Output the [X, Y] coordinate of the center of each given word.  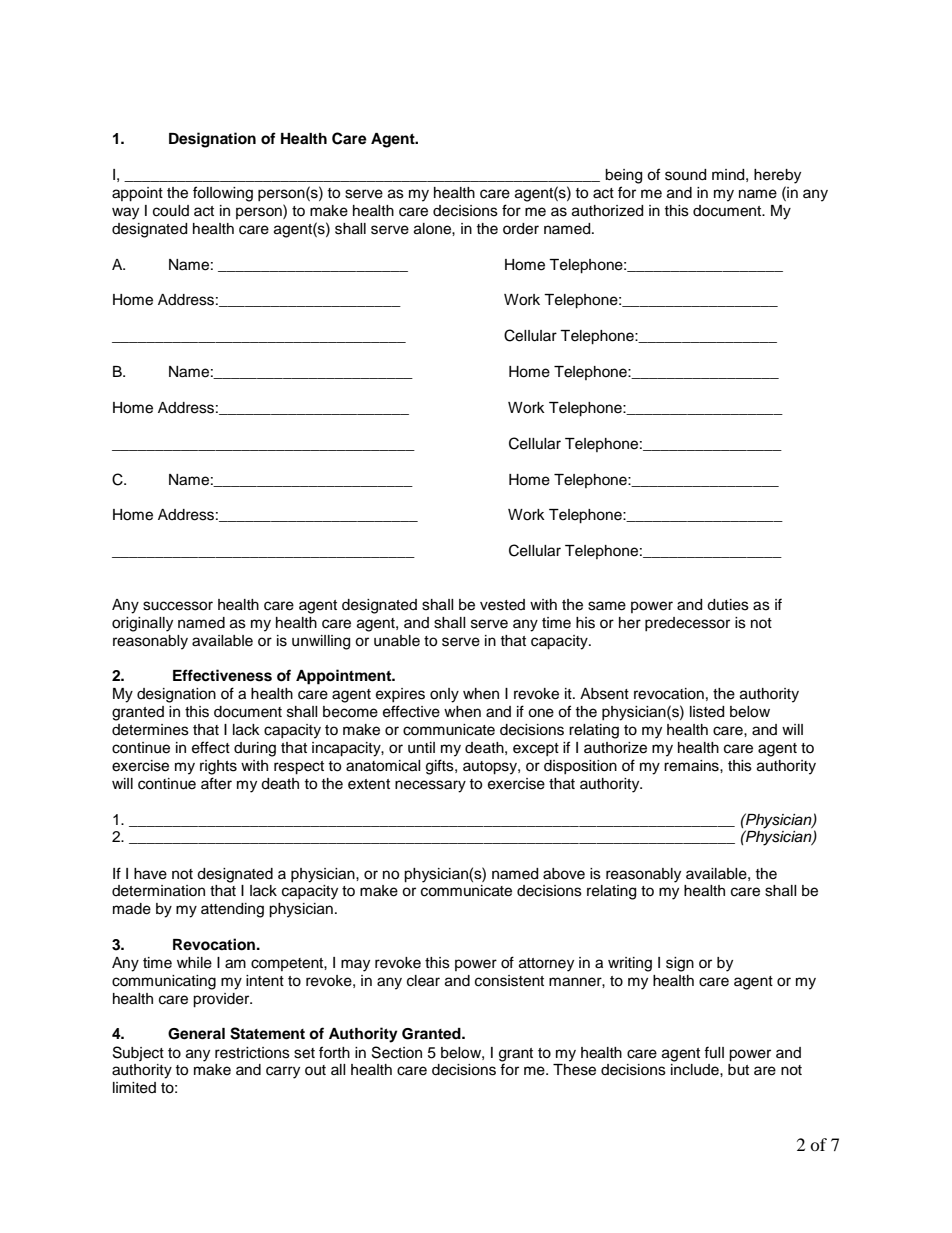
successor [178, 606]
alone [433, 229]
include [696, 1070]
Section [397, 1052]
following [223, 194]
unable [397, 641]
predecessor [687, 624]
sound [685, 175]
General [196, 1034]
